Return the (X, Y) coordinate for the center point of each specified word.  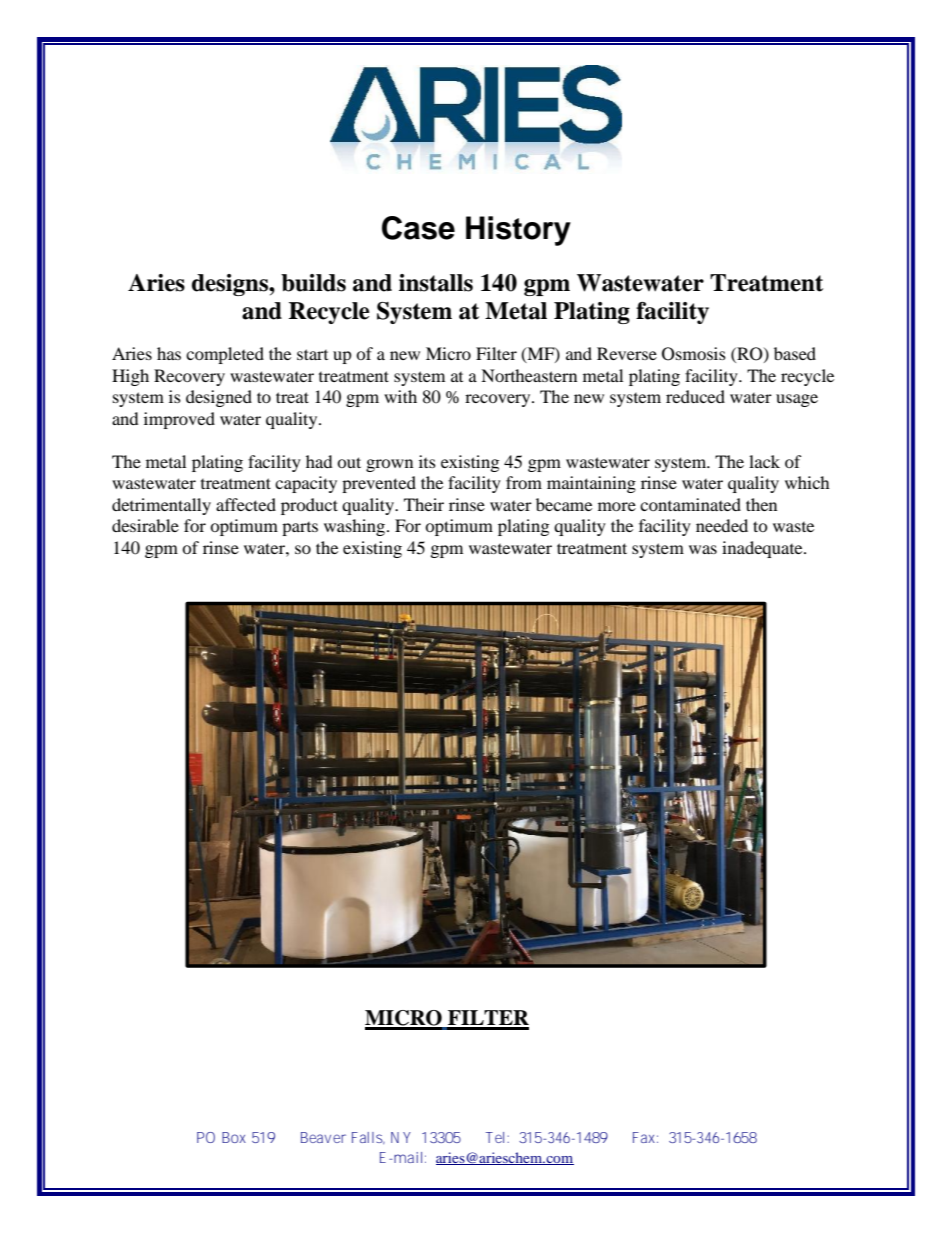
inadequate (763, 549)
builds (313, 283)
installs (436, 283)
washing (356, 527)
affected (246, 504)
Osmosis (694, 354)
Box (234, 1137)
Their (424, 504)
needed (722, 525)
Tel (495, 1137)
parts (300, 529)
